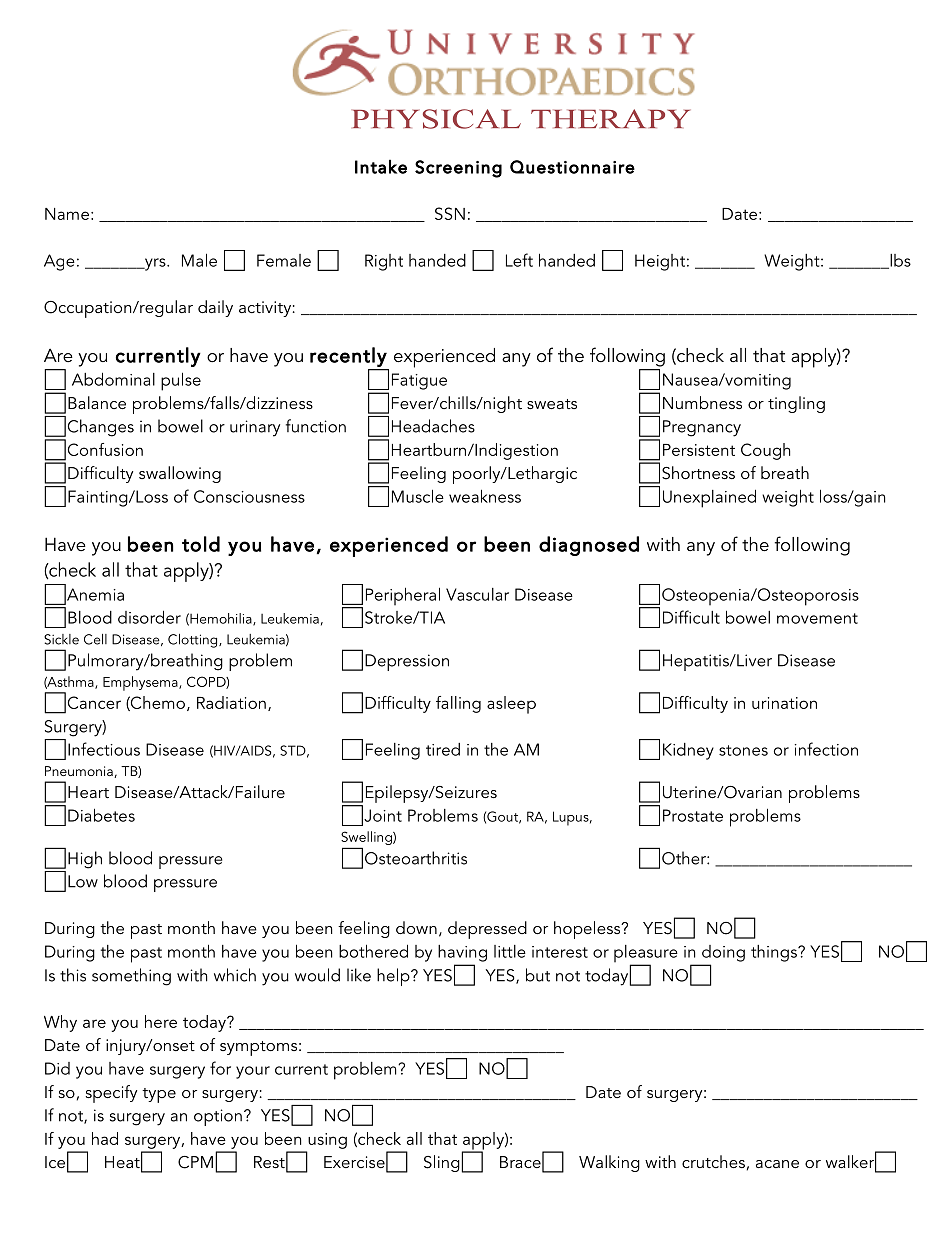  Describe the element at coordinates (407, 662) in the screenshot. I see `Depression` at that location.
